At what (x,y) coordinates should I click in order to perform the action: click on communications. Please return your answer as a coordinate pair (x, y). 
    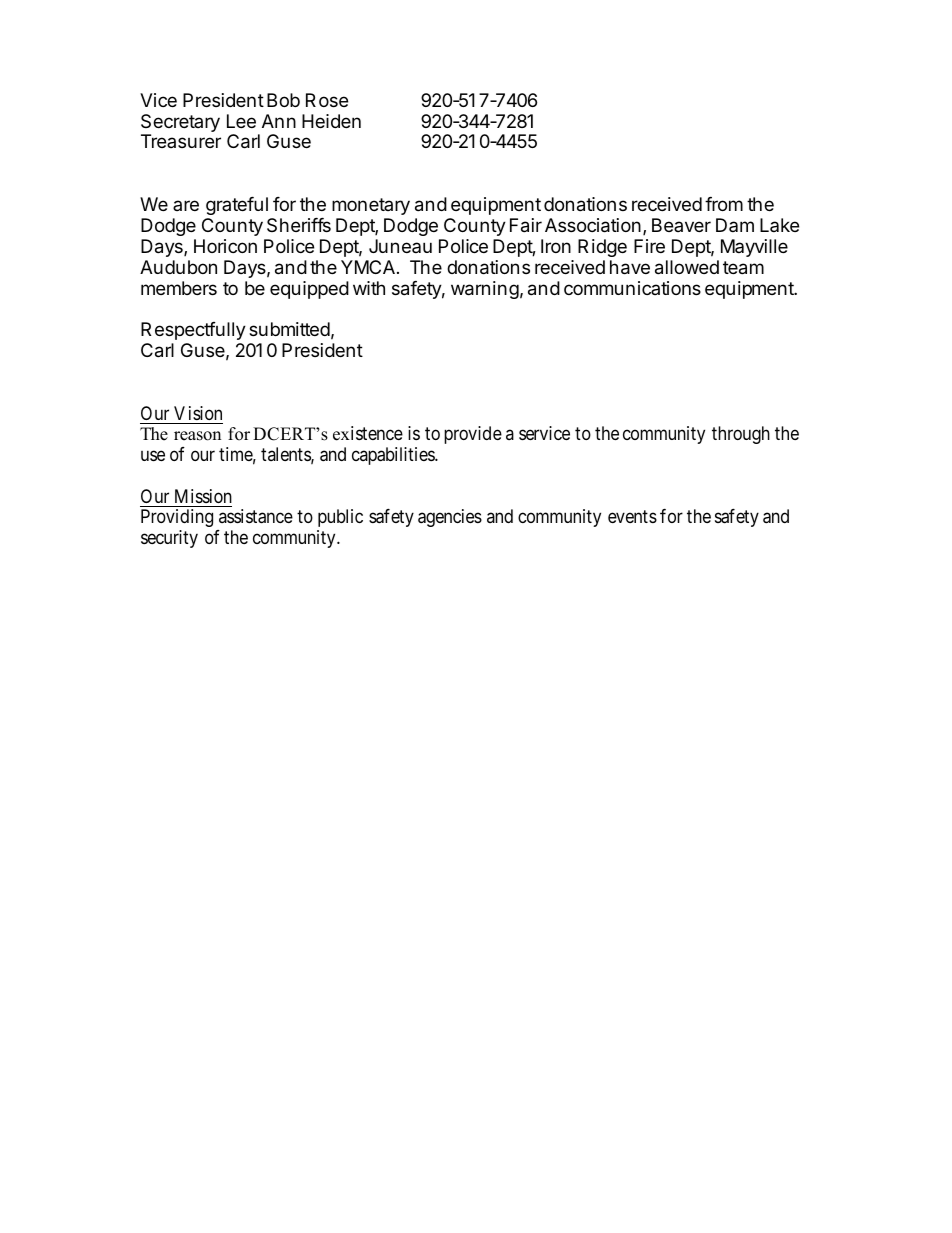
    Looking at the image, I should click on (632, 288).
